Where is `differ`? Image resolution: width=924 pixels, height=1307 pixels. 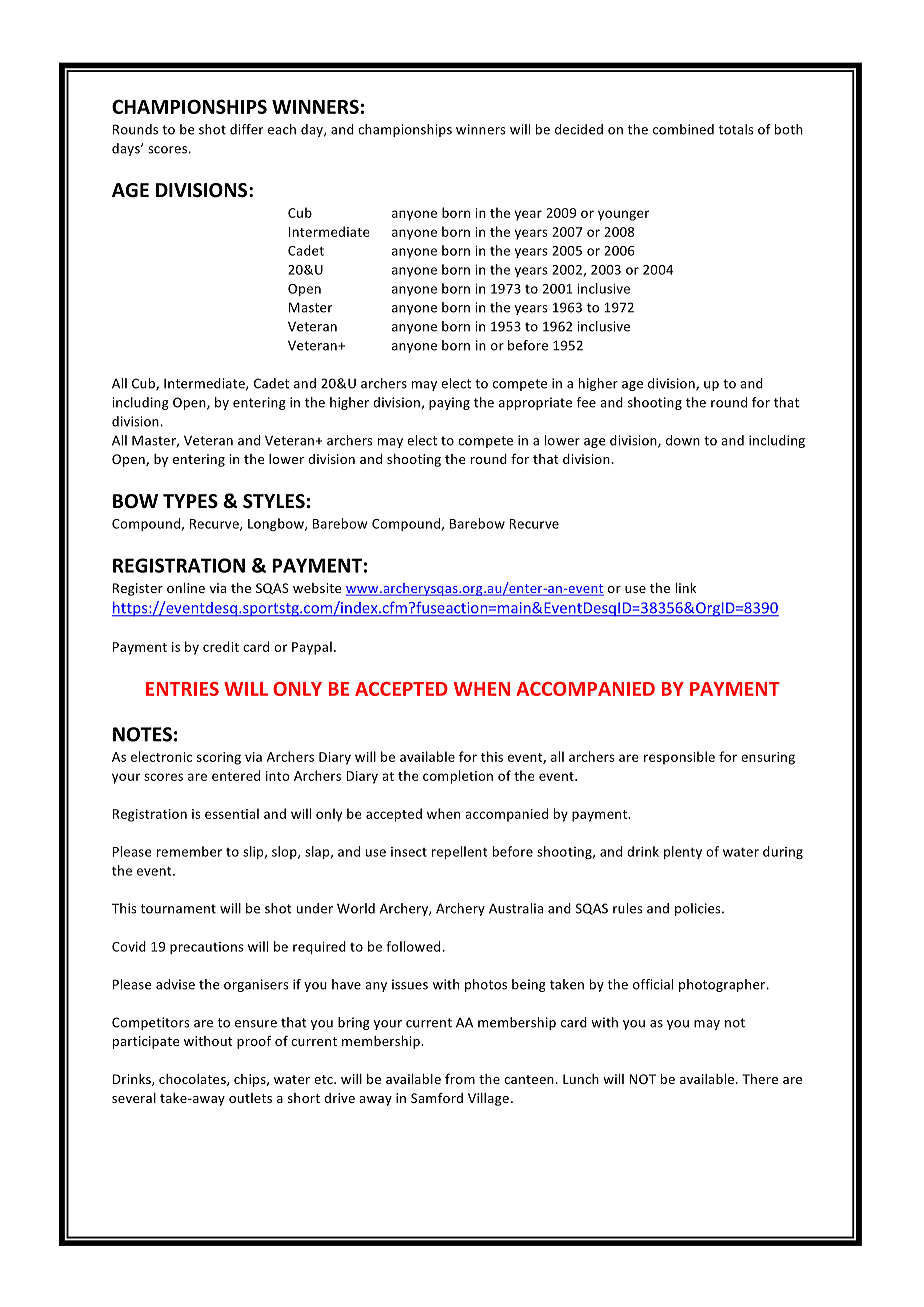
differ is located at coordinates (246, 129).
